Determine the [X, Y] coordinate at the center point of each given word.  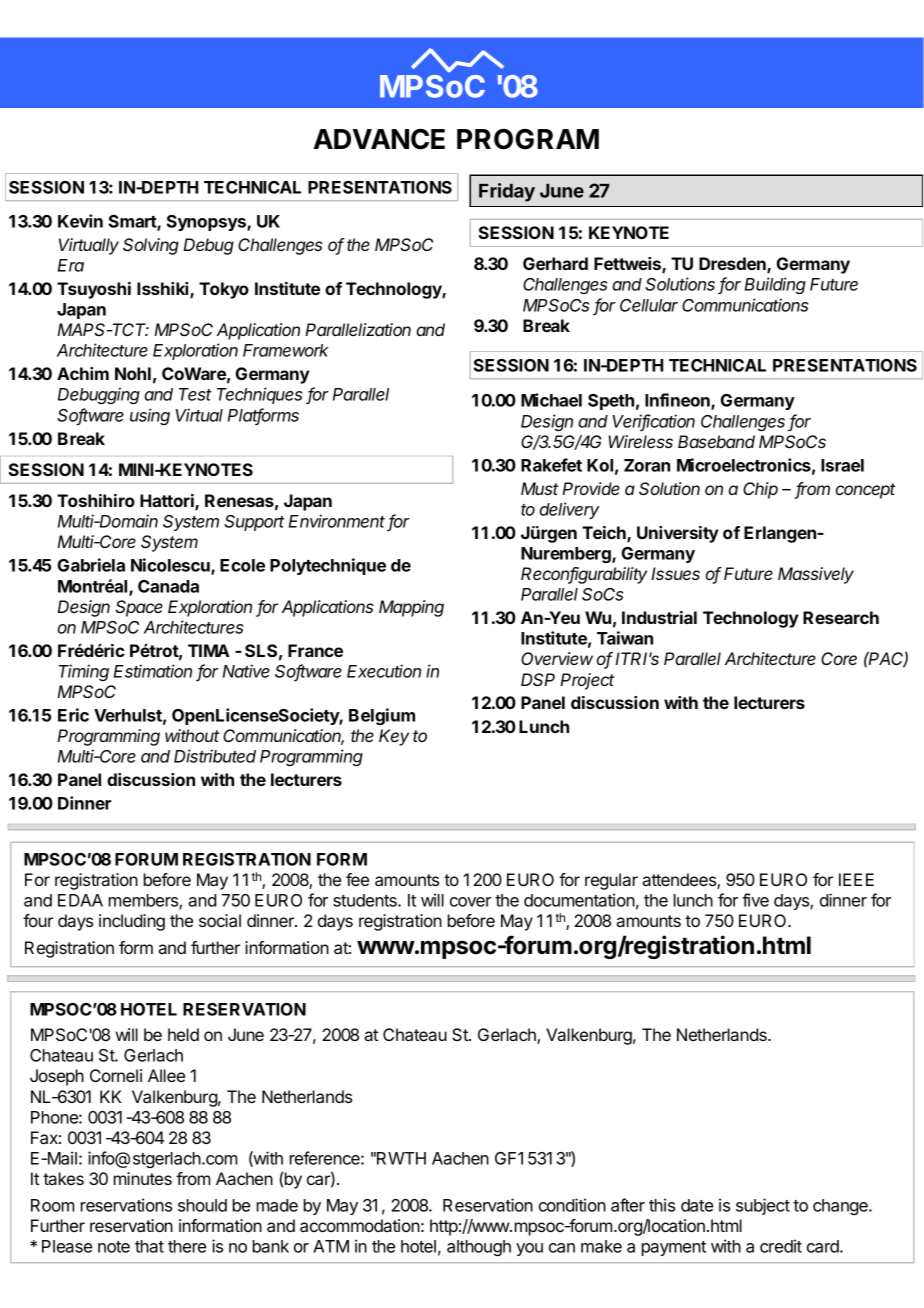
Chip [760, 490]
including [132, 922]
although [479, 1248]
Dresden [733, 265]
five [755, 900]
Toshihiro [96, 500]
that [149, 1246]
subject [763, 1206]
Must [539, 488]
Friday [507, 192]
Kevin [80, 221]
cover [470, 902]
